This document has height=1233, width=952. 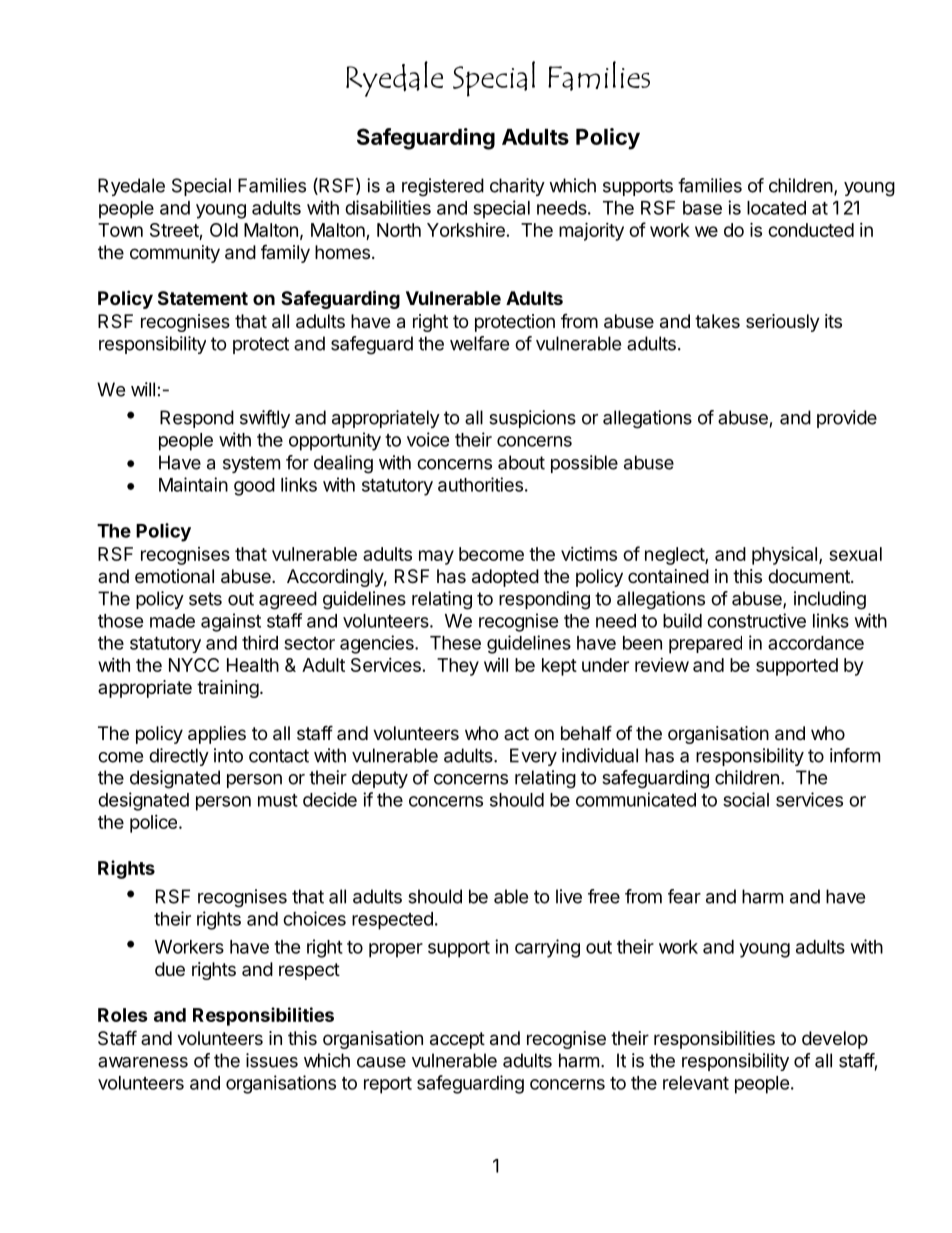 I want to click on issues, so click(x=272, y=1060).
